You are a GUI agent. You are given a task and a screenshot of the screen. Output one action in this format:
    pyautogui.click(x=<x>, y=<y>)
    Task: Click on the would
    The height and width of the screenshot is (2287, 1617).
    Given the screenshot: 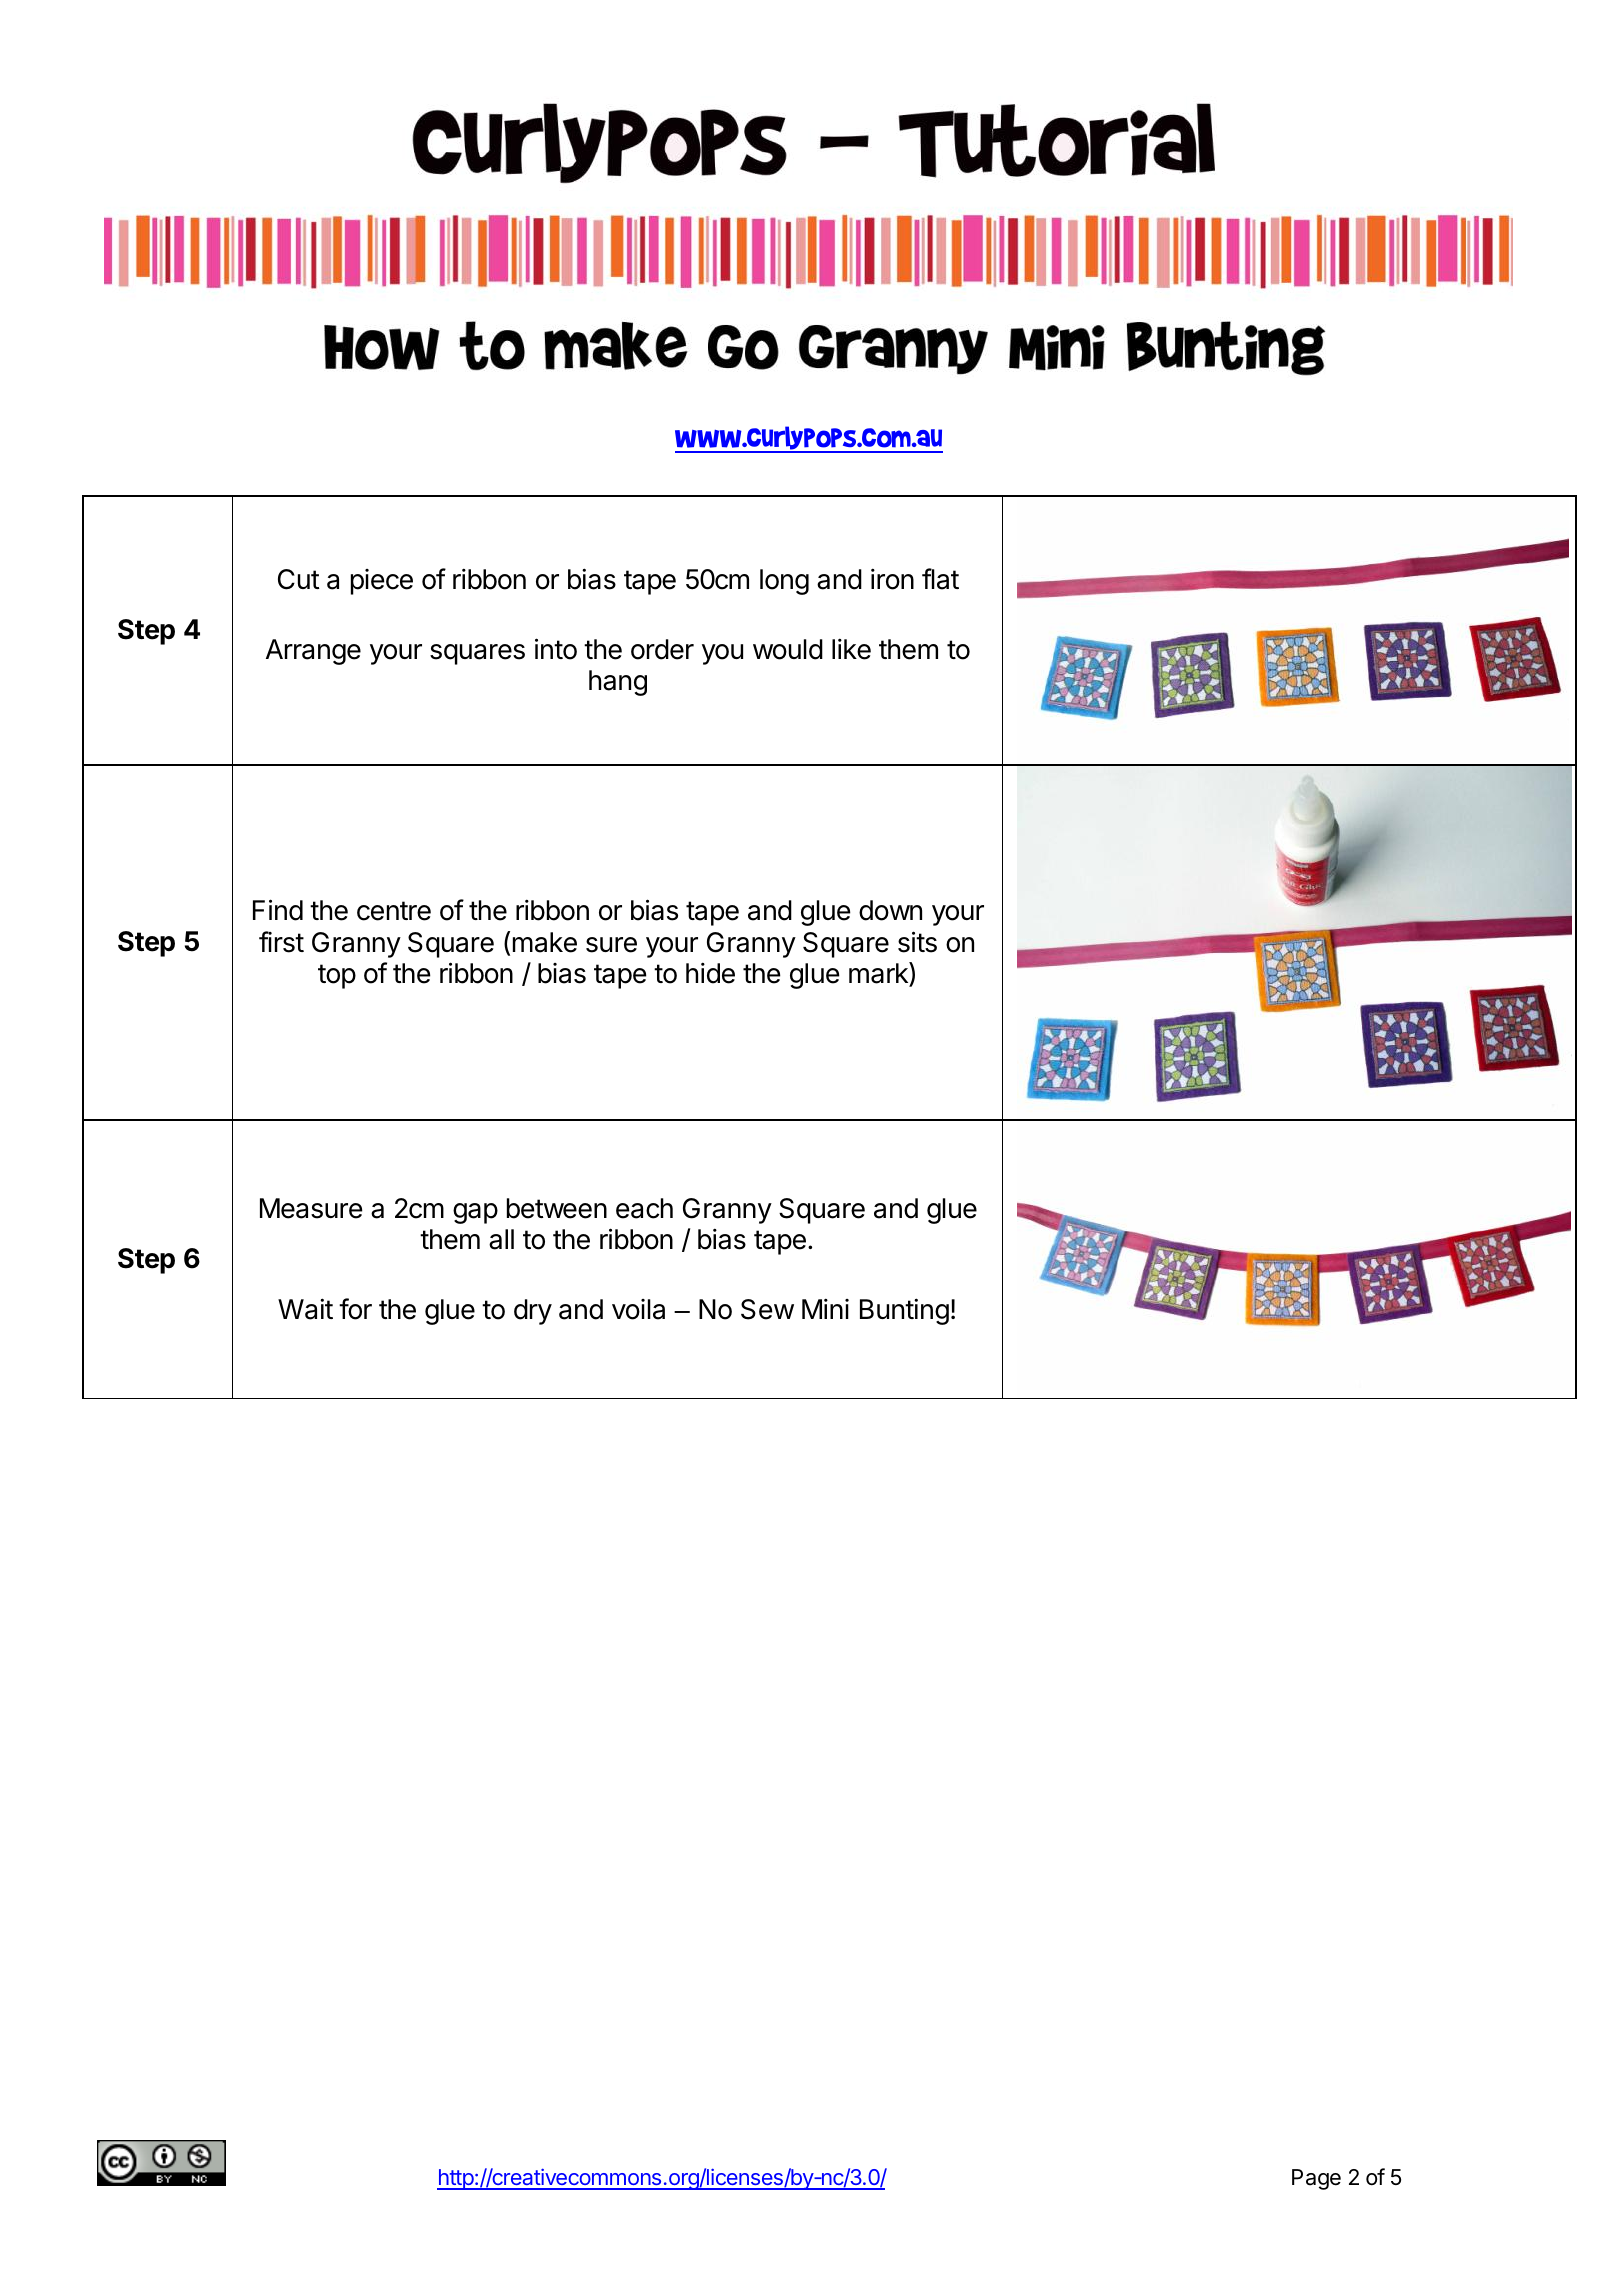 What is the action you would take?
    pyautogui.click(x=788, y=649)
